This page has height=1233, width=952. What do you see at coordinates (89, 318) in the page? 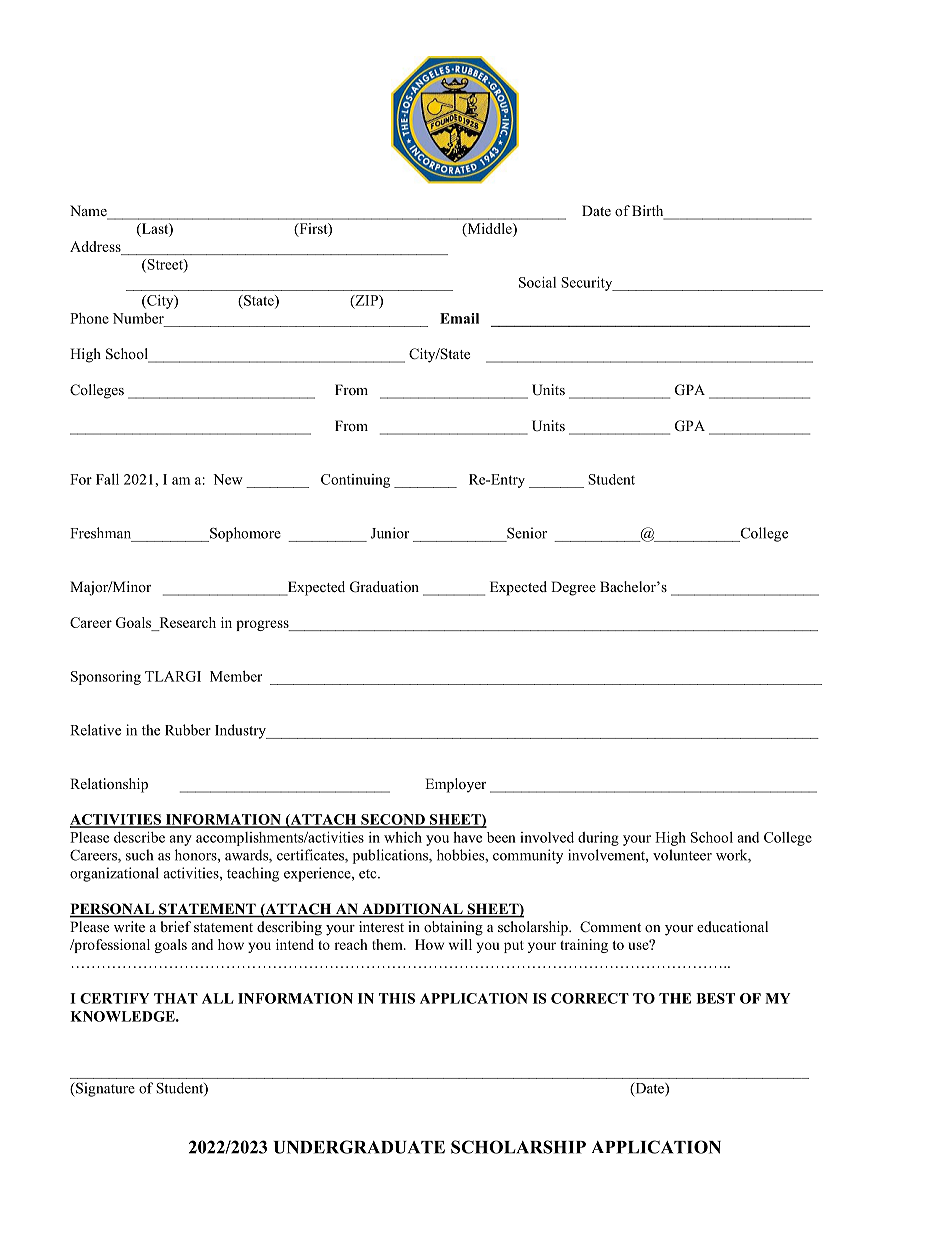
I see `Phone` at bounding box center [89, 318].
